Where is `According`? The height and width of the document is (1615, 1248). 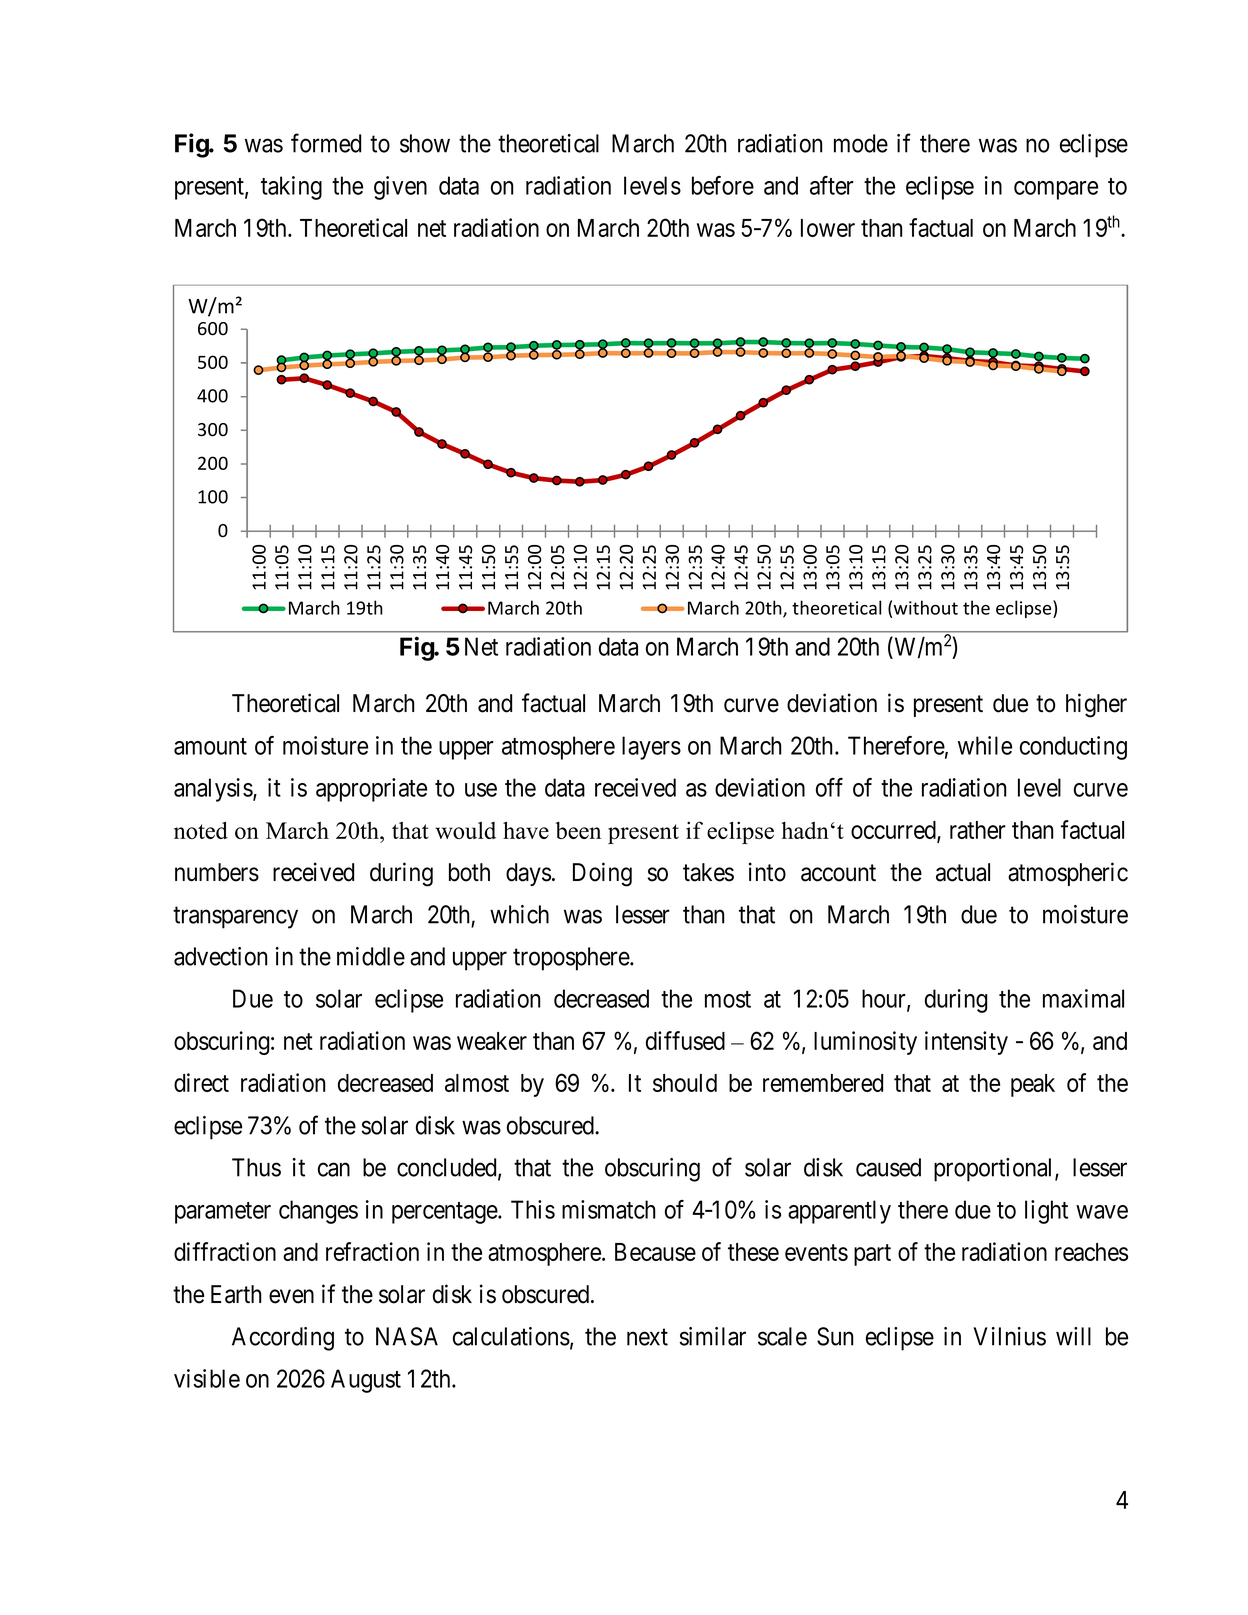
According is located at coordinates (283, 1339).
